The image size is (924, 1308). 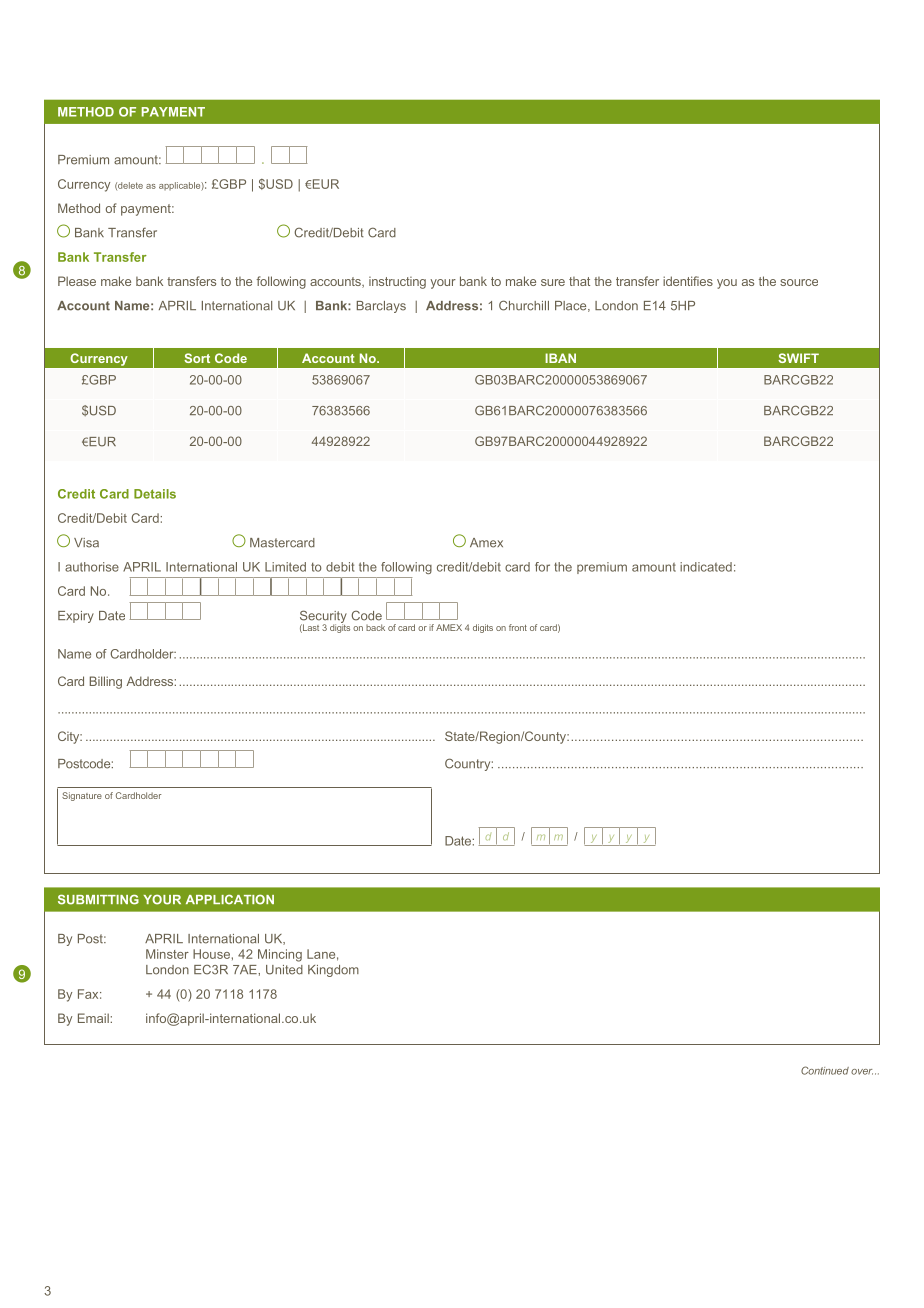 What do you see at coordinates (524, 305) in the document?
I see `Churchill` at bounding box center [524, 305].
